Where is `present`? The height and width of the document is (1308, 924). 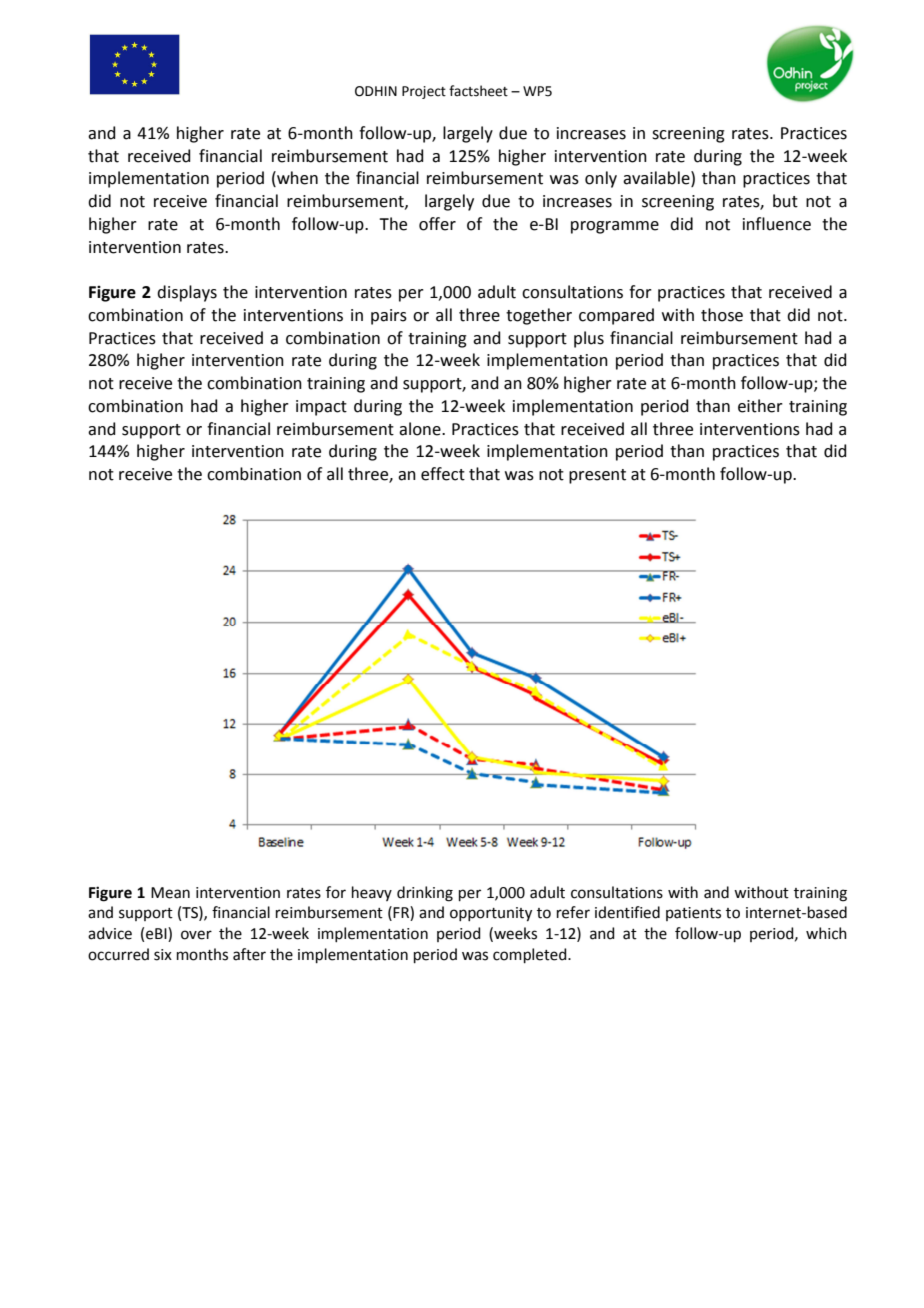 present is located at coordinates (597, 476).
